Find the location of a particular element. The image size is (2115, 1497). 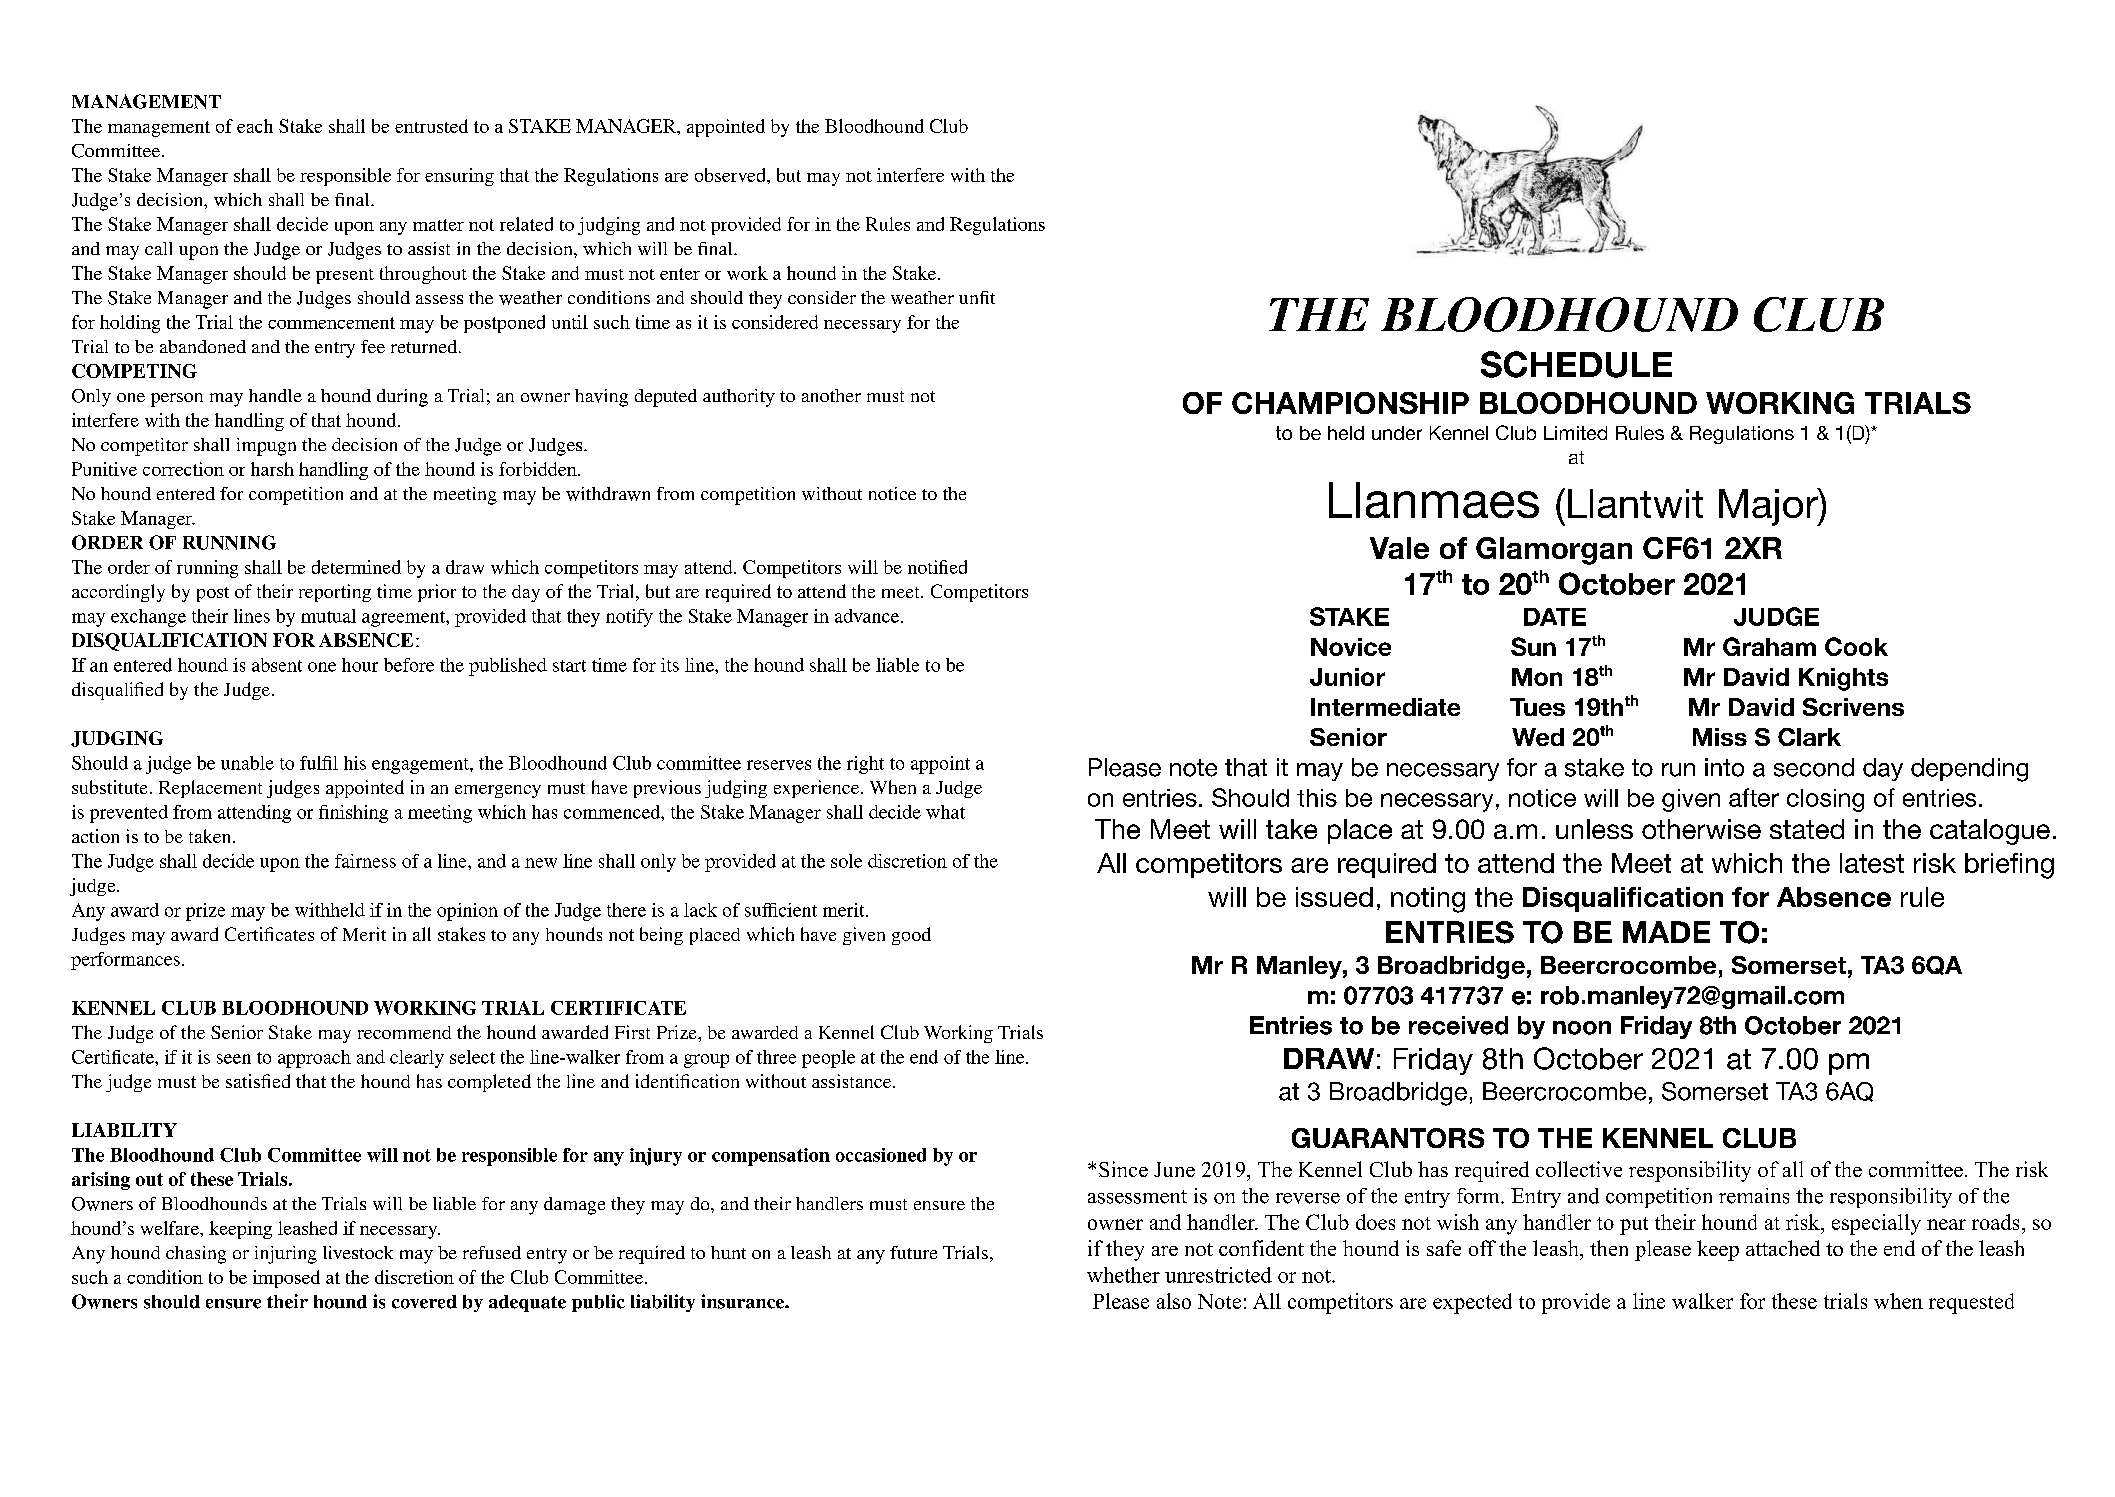

DATE is located at coordinates (1555, 617).
